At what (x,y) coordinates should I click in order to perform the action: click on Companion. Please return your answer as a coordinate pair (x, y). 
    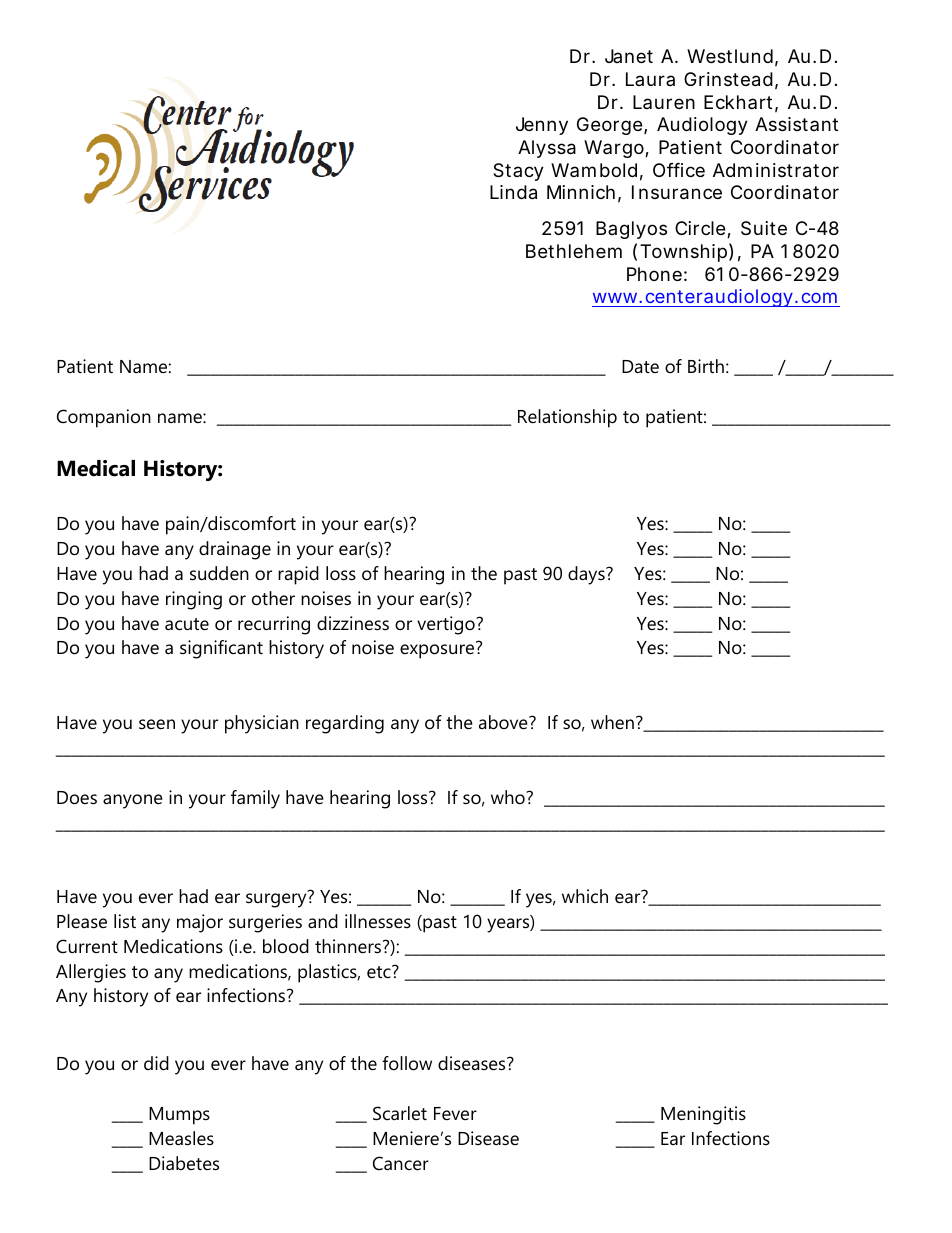
    Looking at the image, I should click on (104, 418).
